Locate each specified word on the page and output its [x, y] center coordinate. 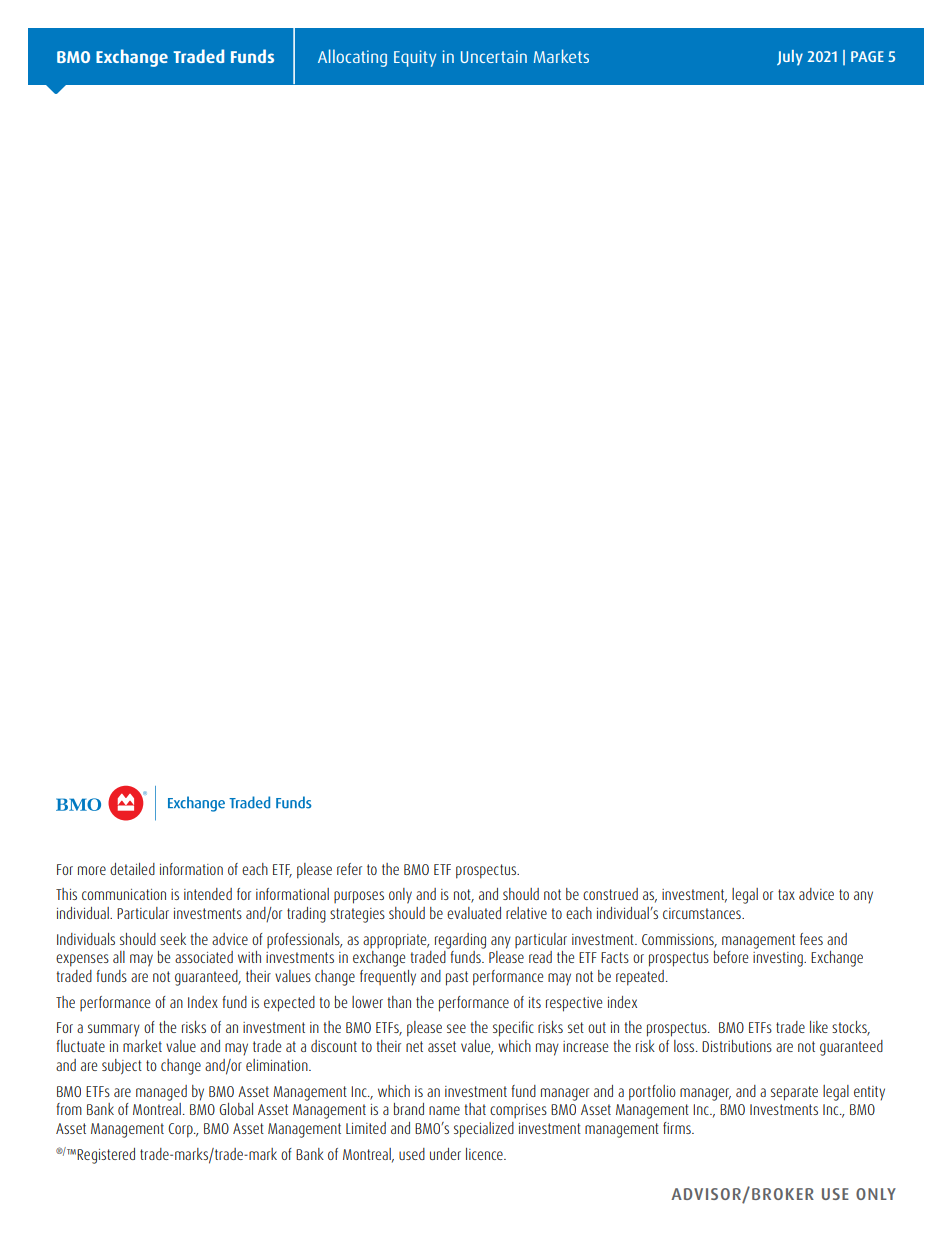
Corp [181, 1130]
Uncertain [494, 56]
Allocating [352, 58]
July [790, 58]
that [475, 1109]
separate [794, 1093]
